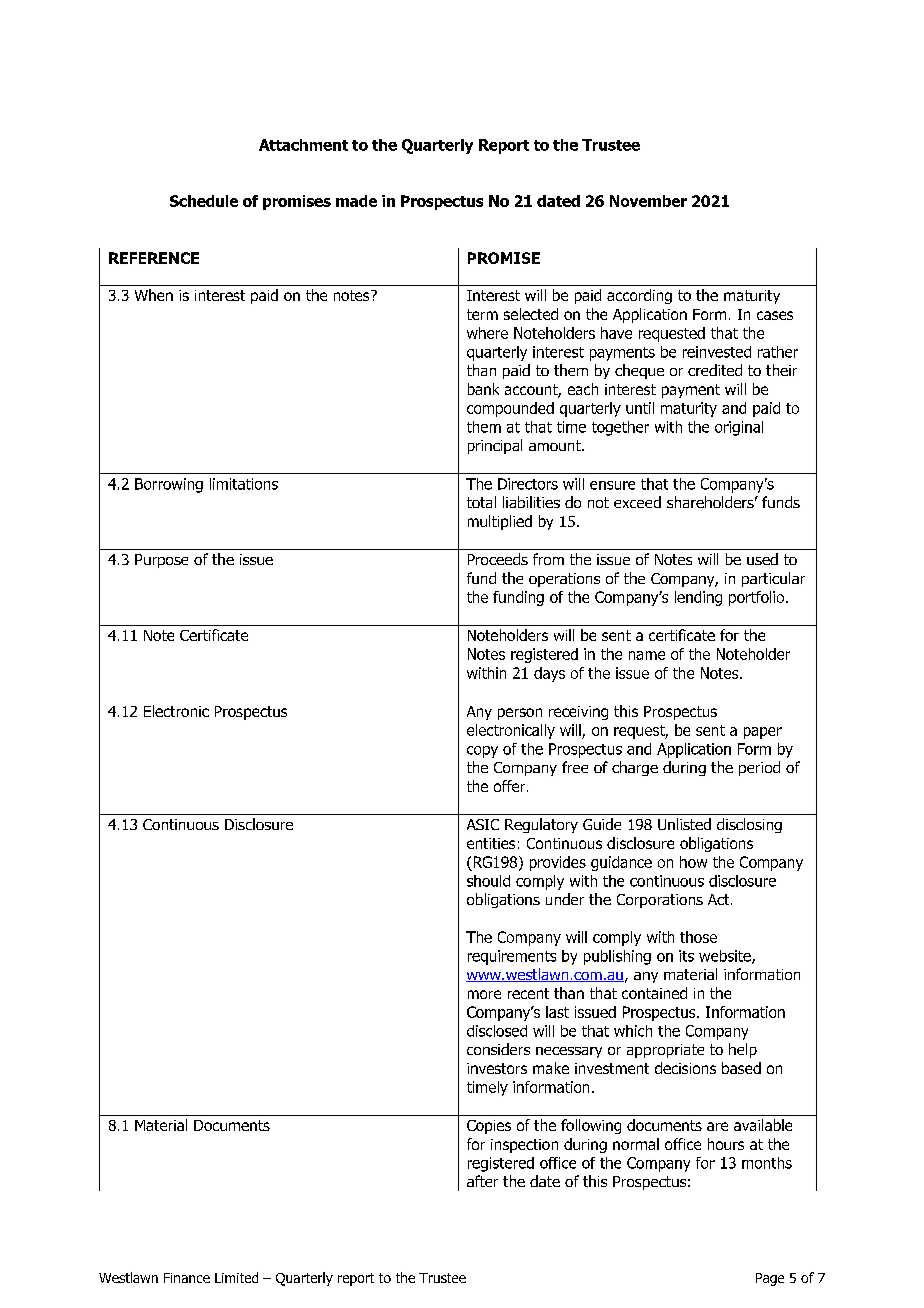 The height and width of the screenshot is (1308, 924). I want to click on Limited, so click(236, 1277).
